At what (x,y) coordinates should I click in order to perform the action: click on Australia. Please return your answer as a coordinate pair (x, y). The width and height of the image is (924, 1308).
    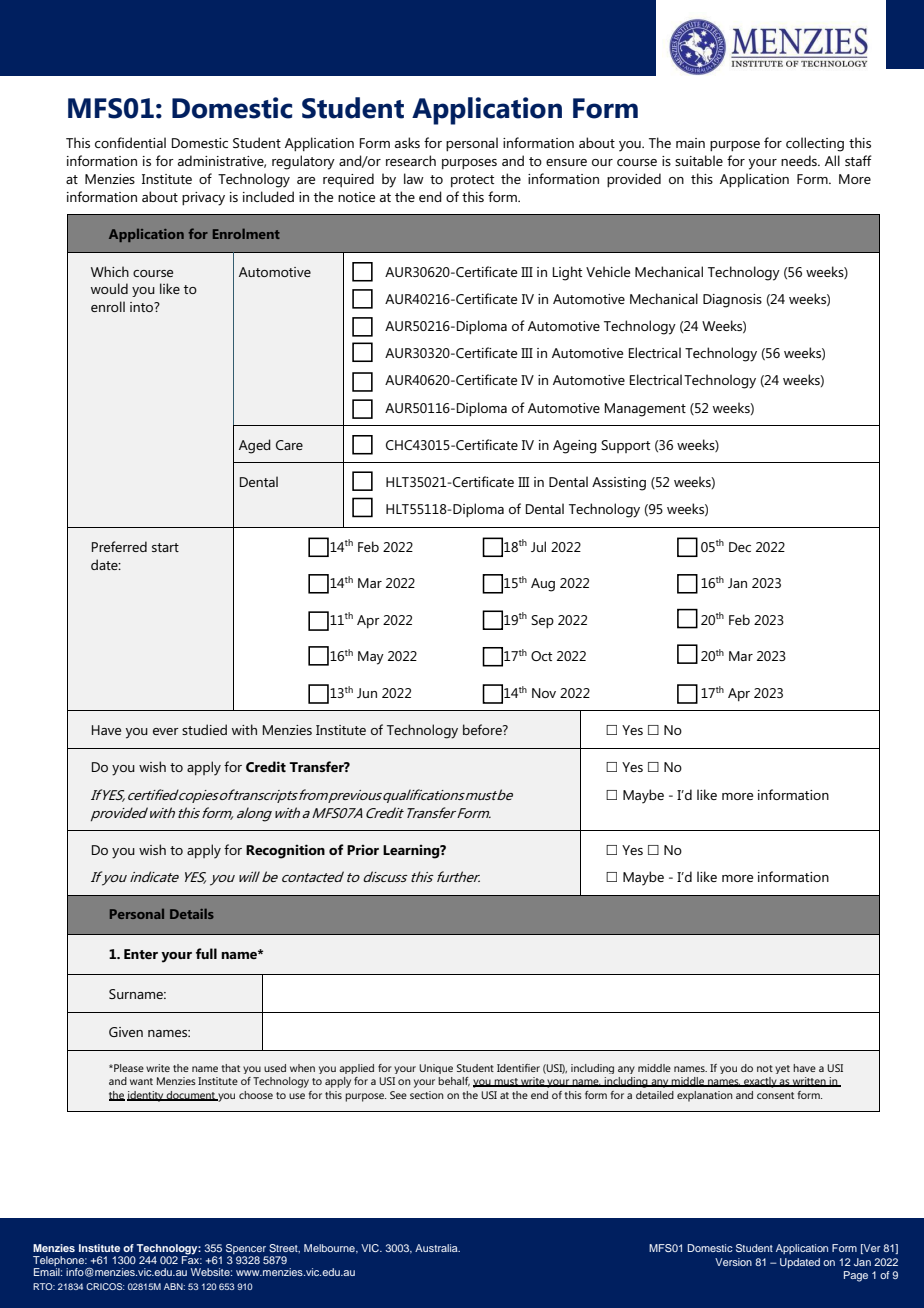
    Looking at the image, I should click on (437, 1248).
